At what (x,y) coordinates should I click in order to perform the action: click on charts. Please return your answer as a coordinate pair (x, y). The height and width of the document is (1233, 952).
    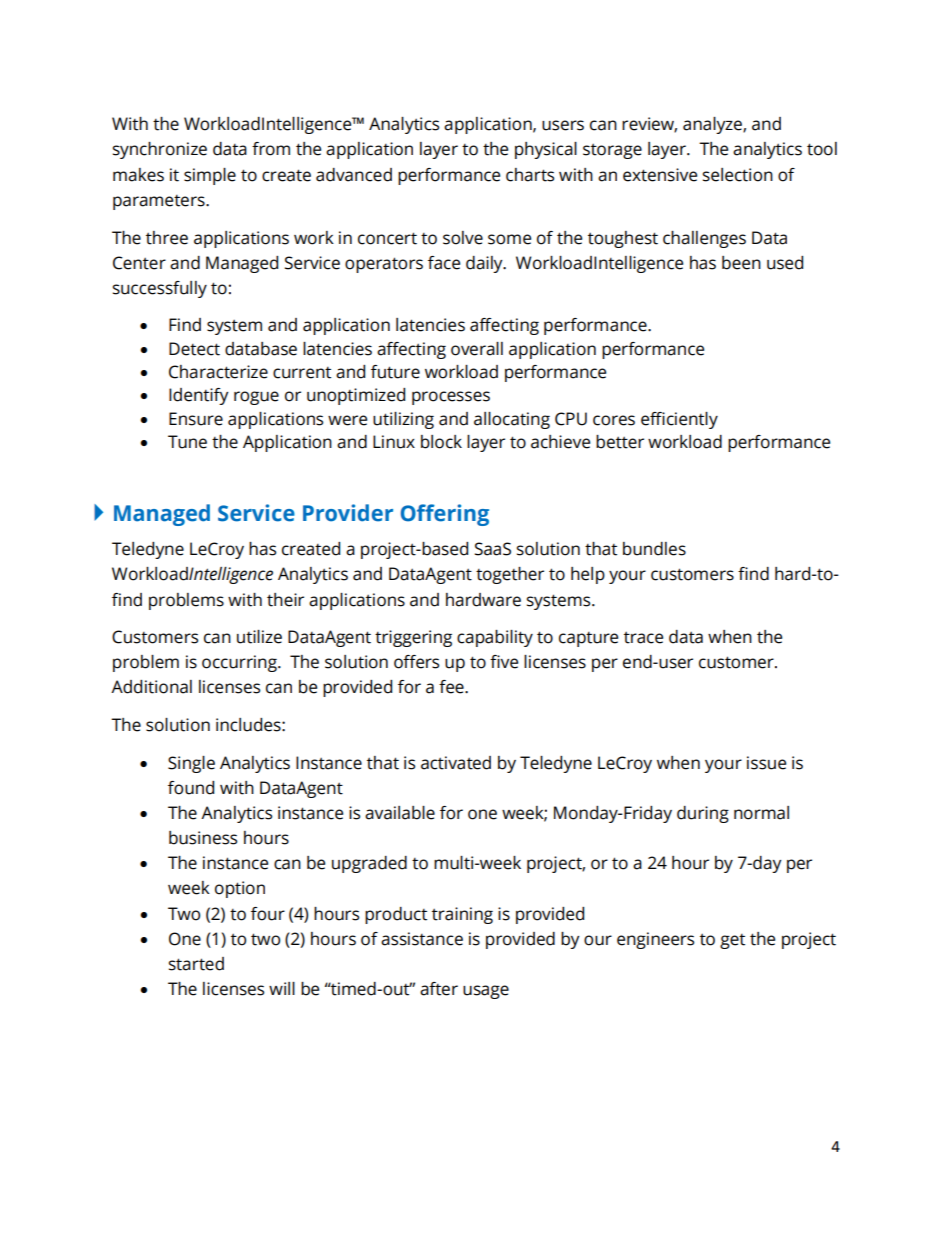
    Looking at the image, I should click on (530, 175).
